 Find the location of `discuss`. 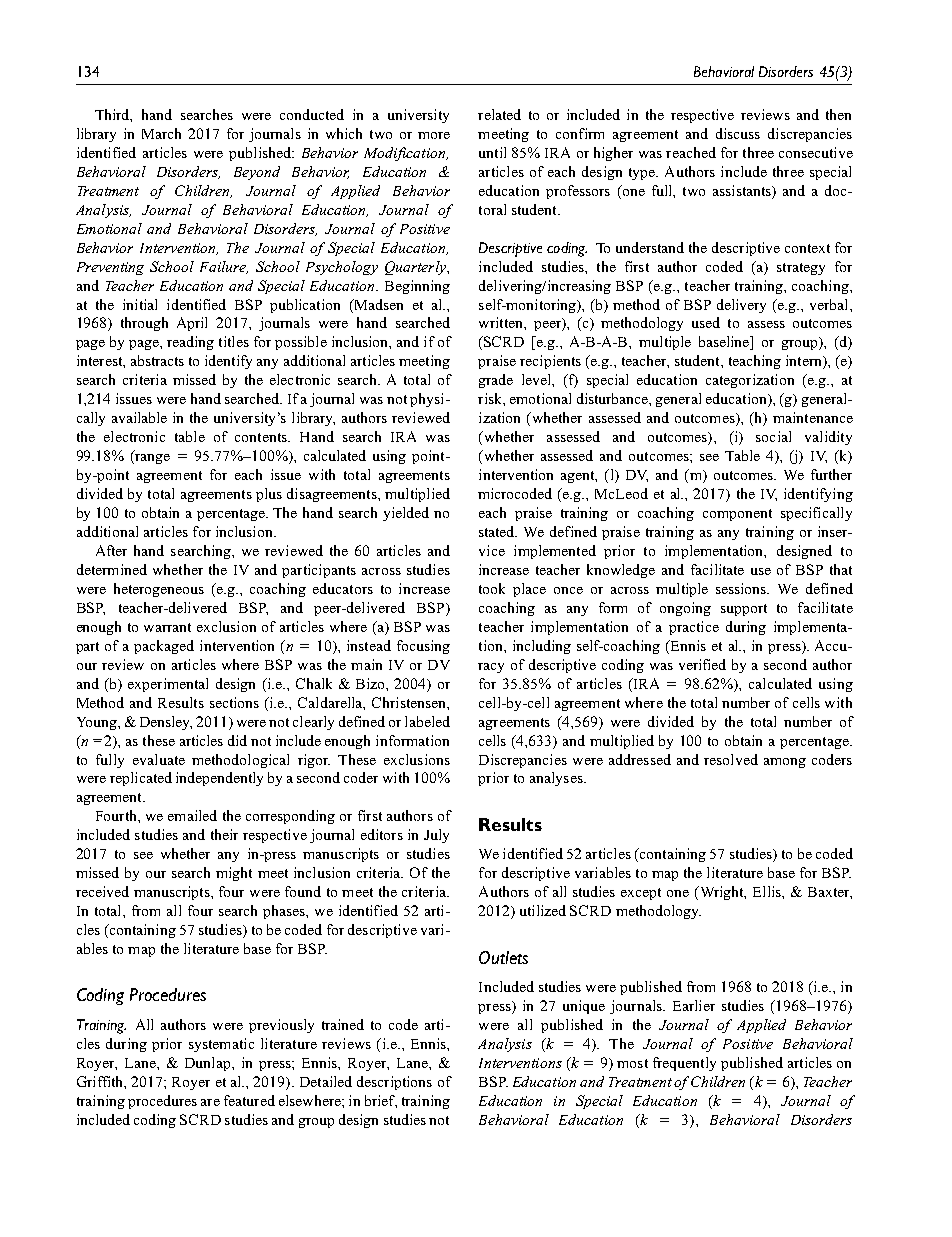

discuss is located at coordinates (738, 133).
